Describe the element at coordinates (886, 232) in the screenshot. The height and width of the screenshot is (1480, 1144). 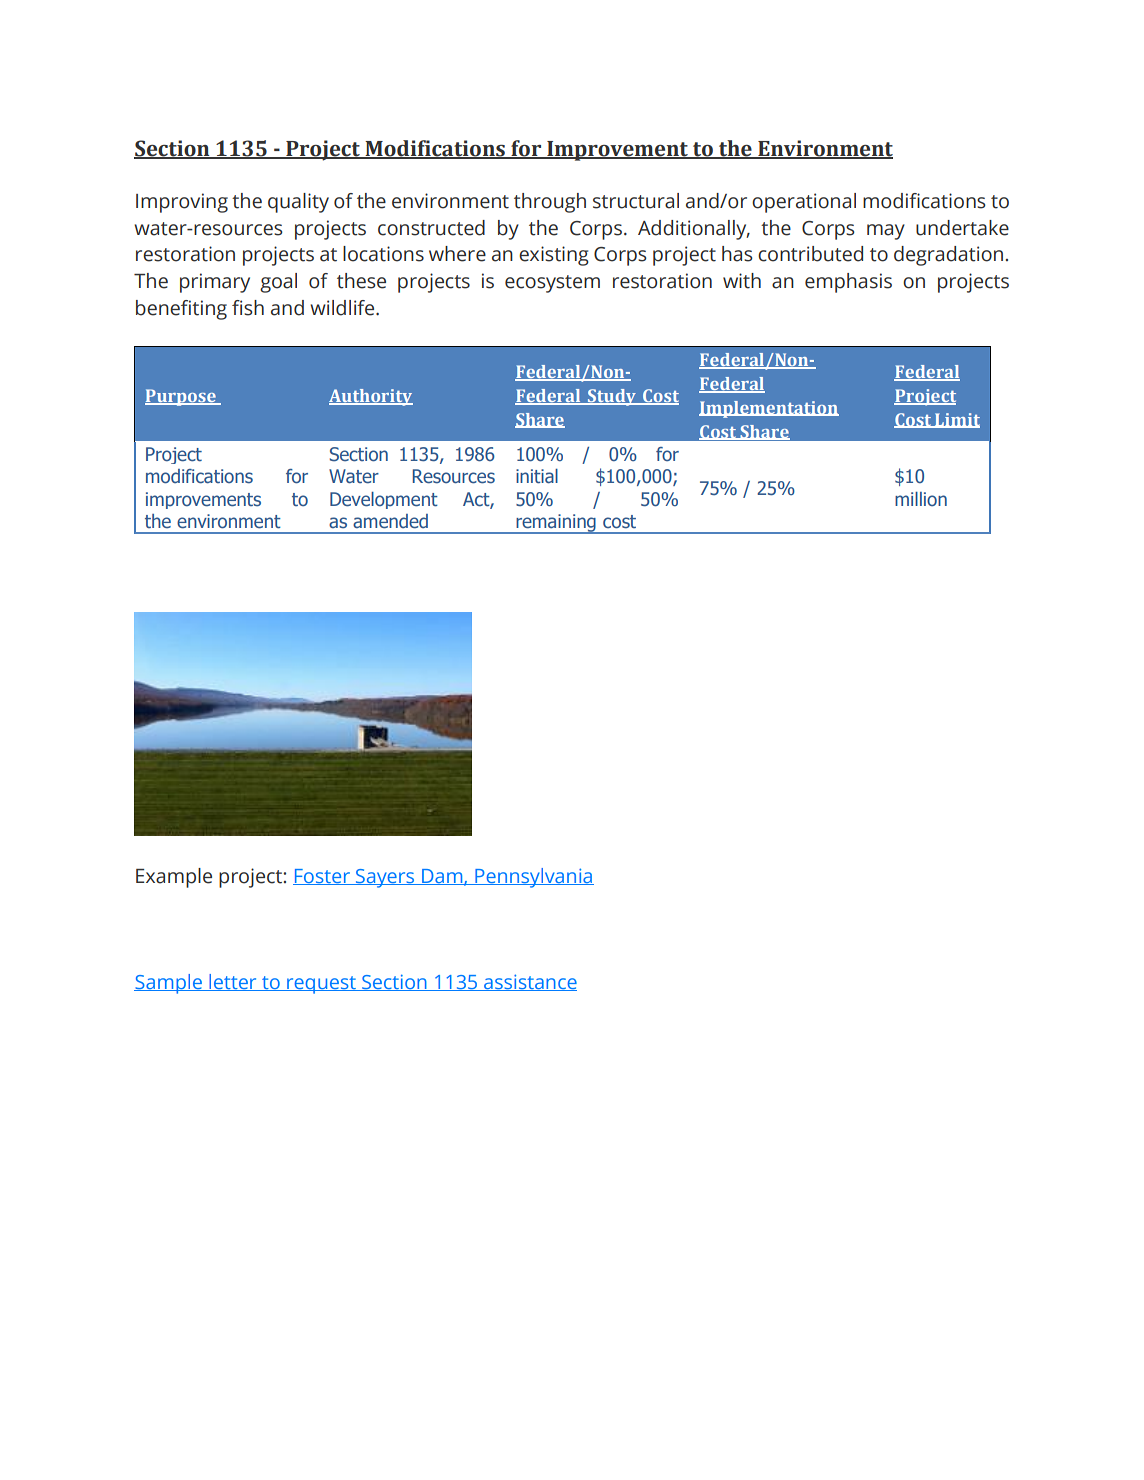
I see `may` at that location.
